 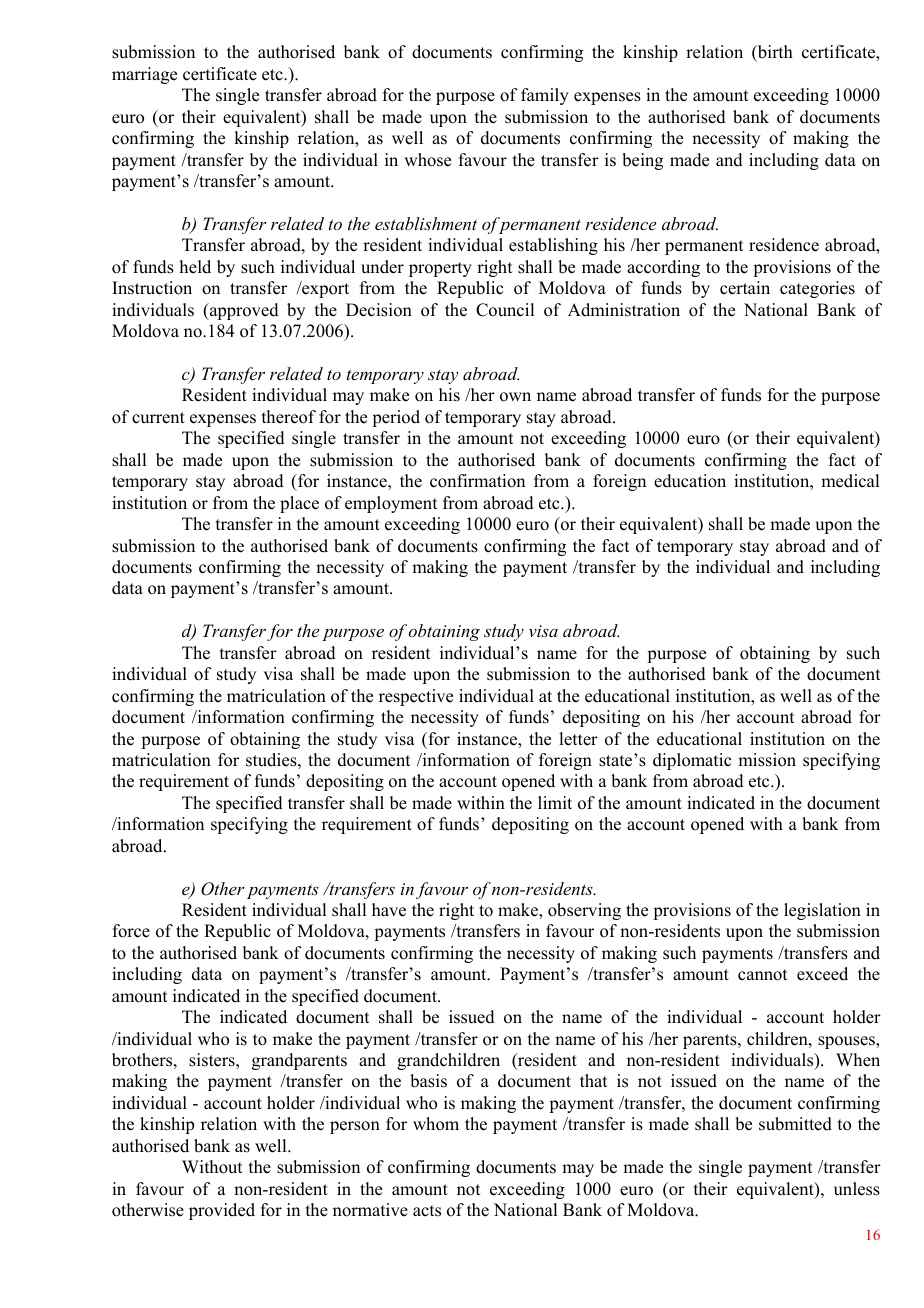 I want to click on limit, so click(x=555, y=802).
